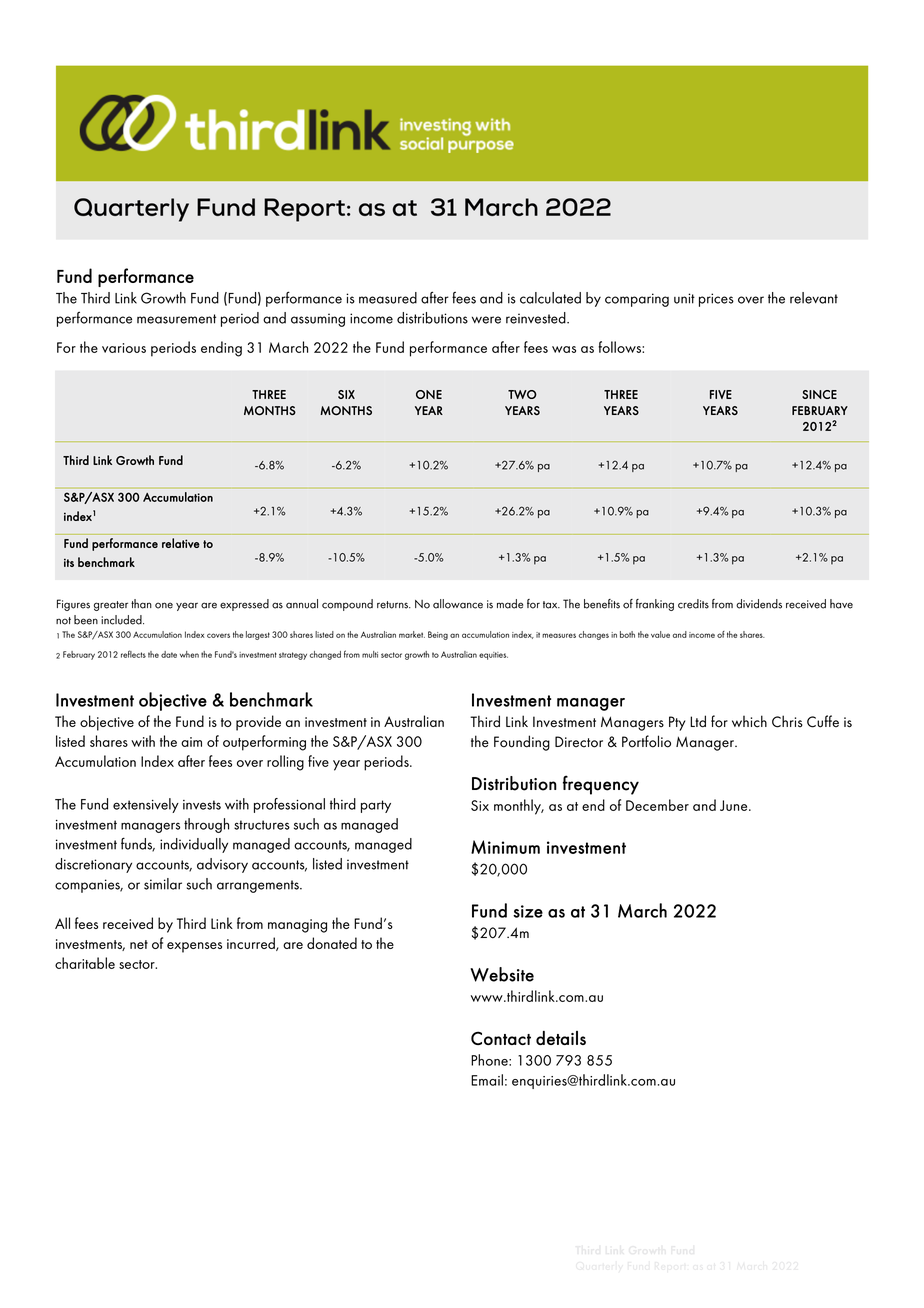 The height and width of the page is (1308, 924). Describe the element at coordinates (85, 963) in the page. I see `charitable` at that location.
